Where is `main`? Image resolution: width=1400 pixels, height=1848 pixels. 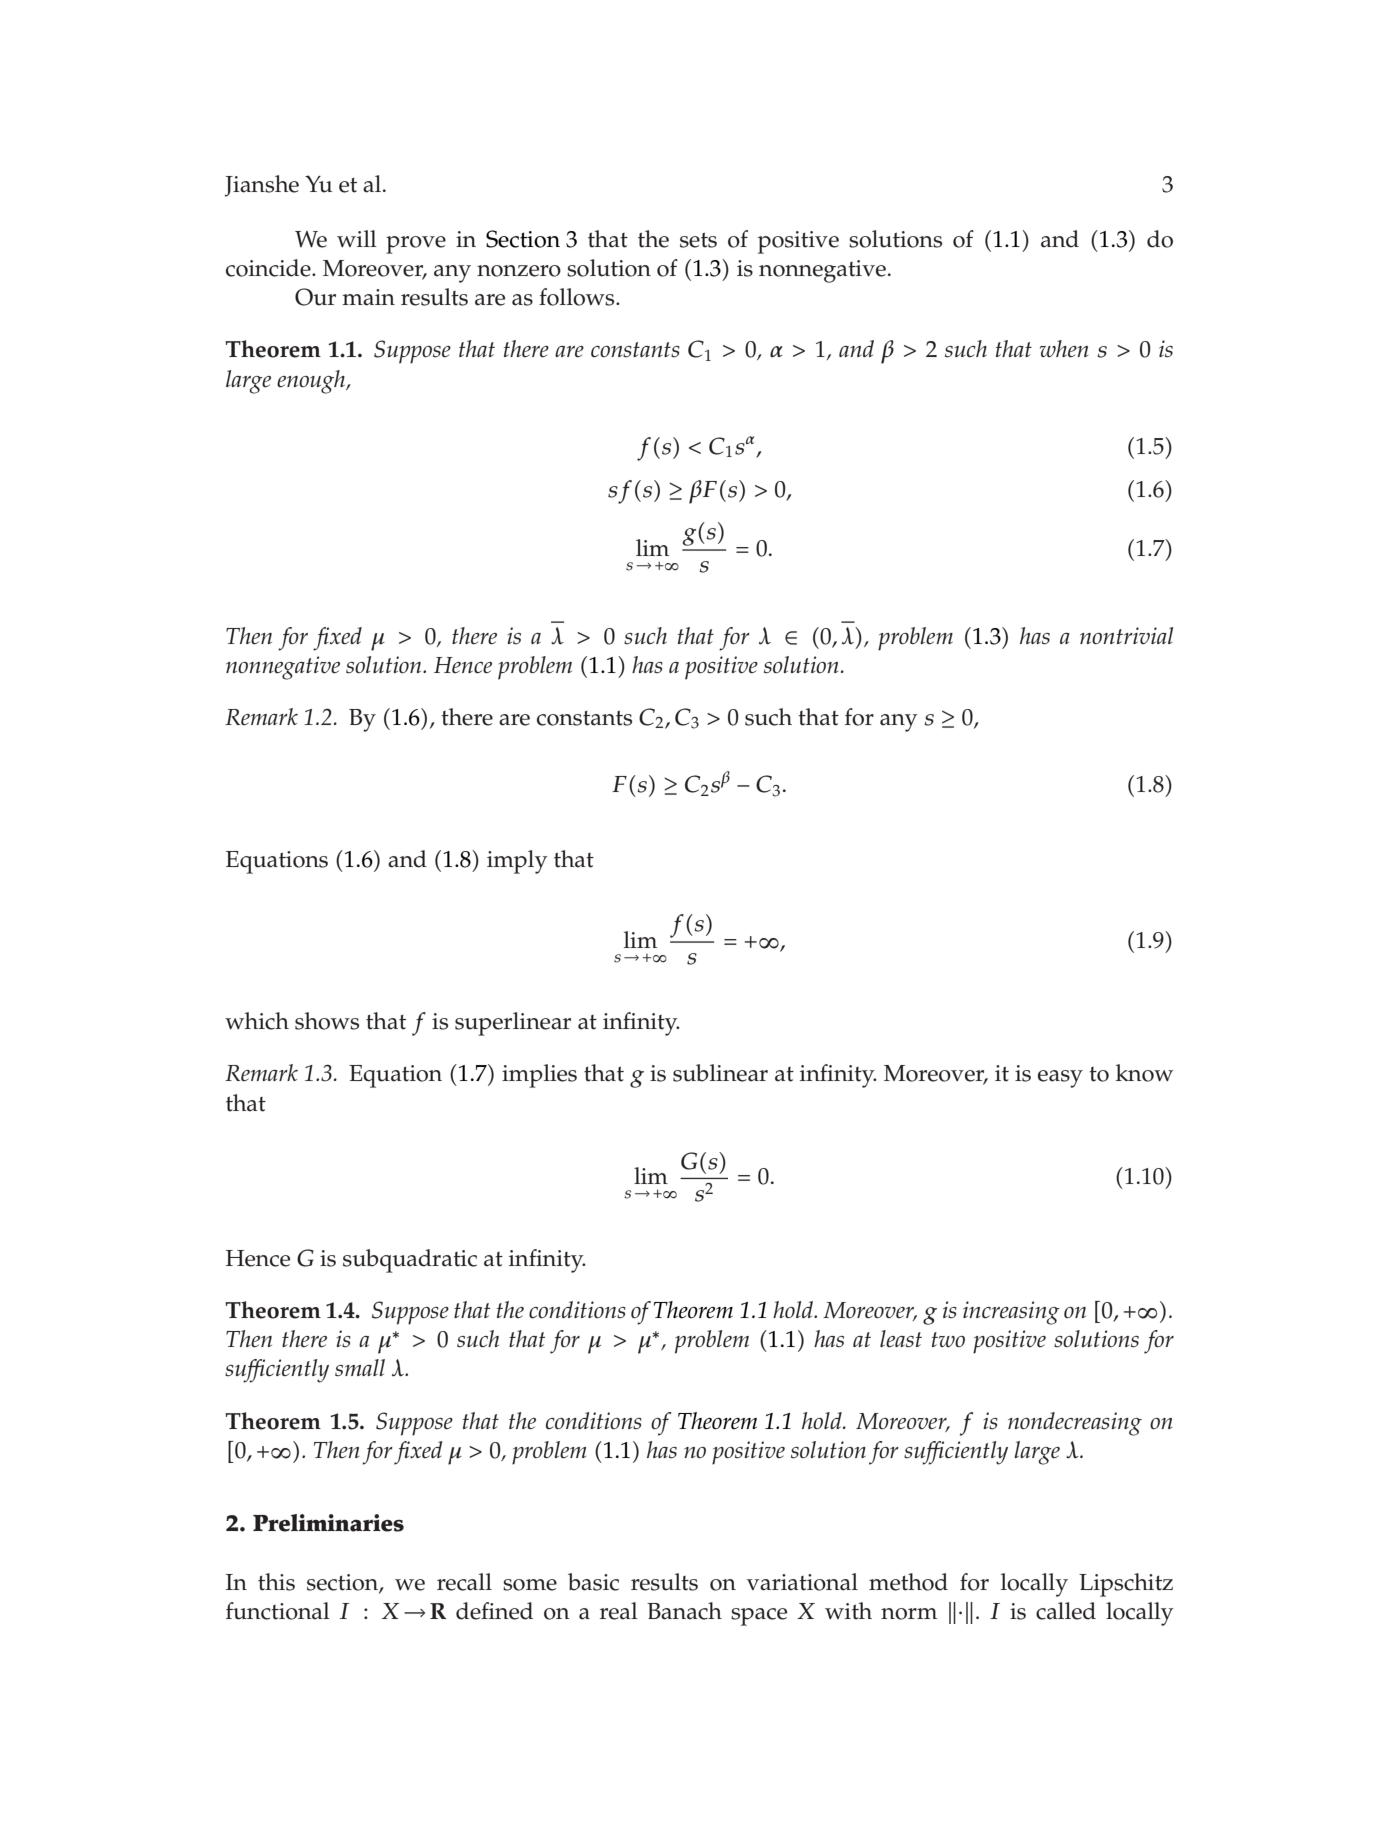 main is located at coordinates (368, 297).
